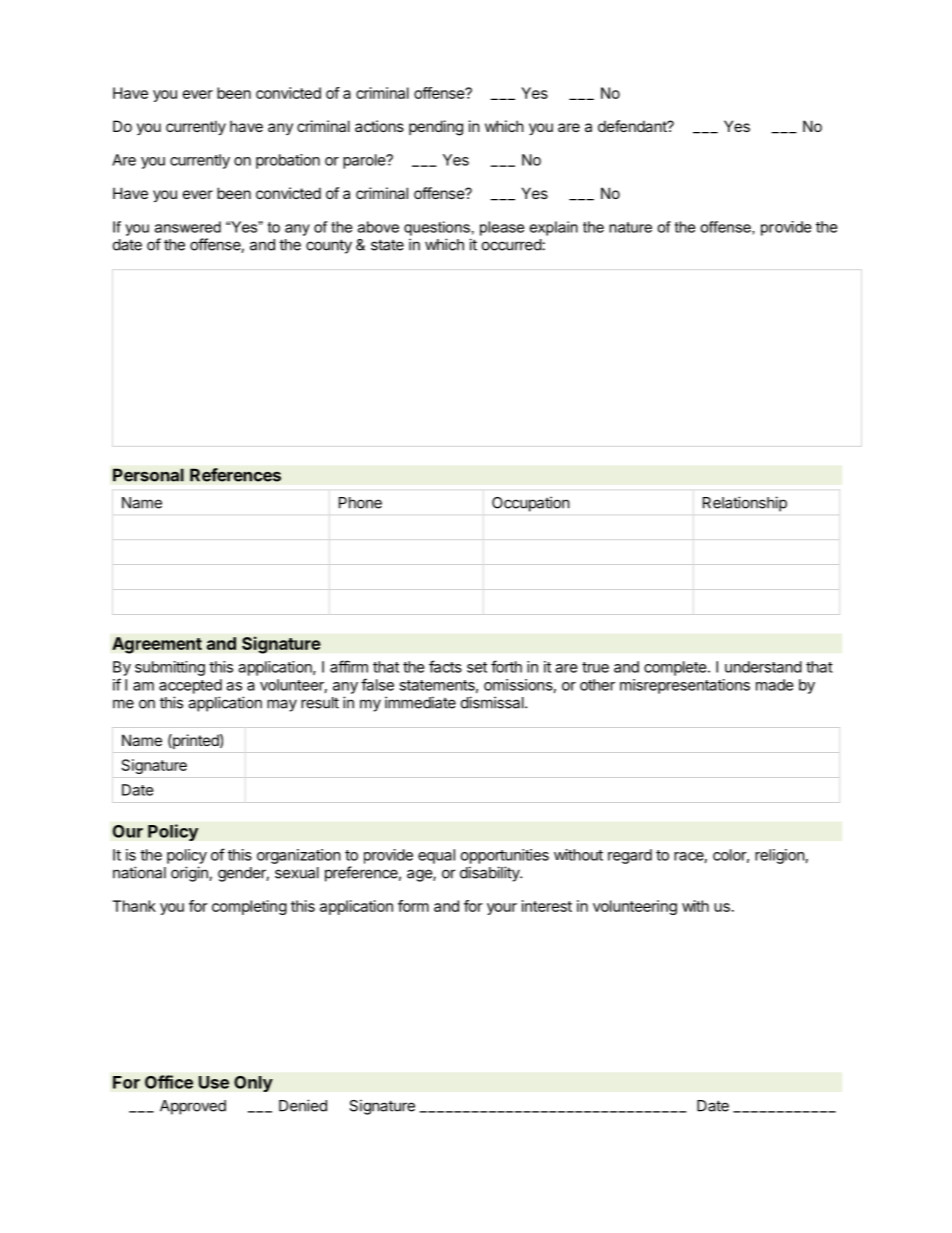  Describe the element at coordinates (235, 475) in the screenshot. I see `References` at that location.
